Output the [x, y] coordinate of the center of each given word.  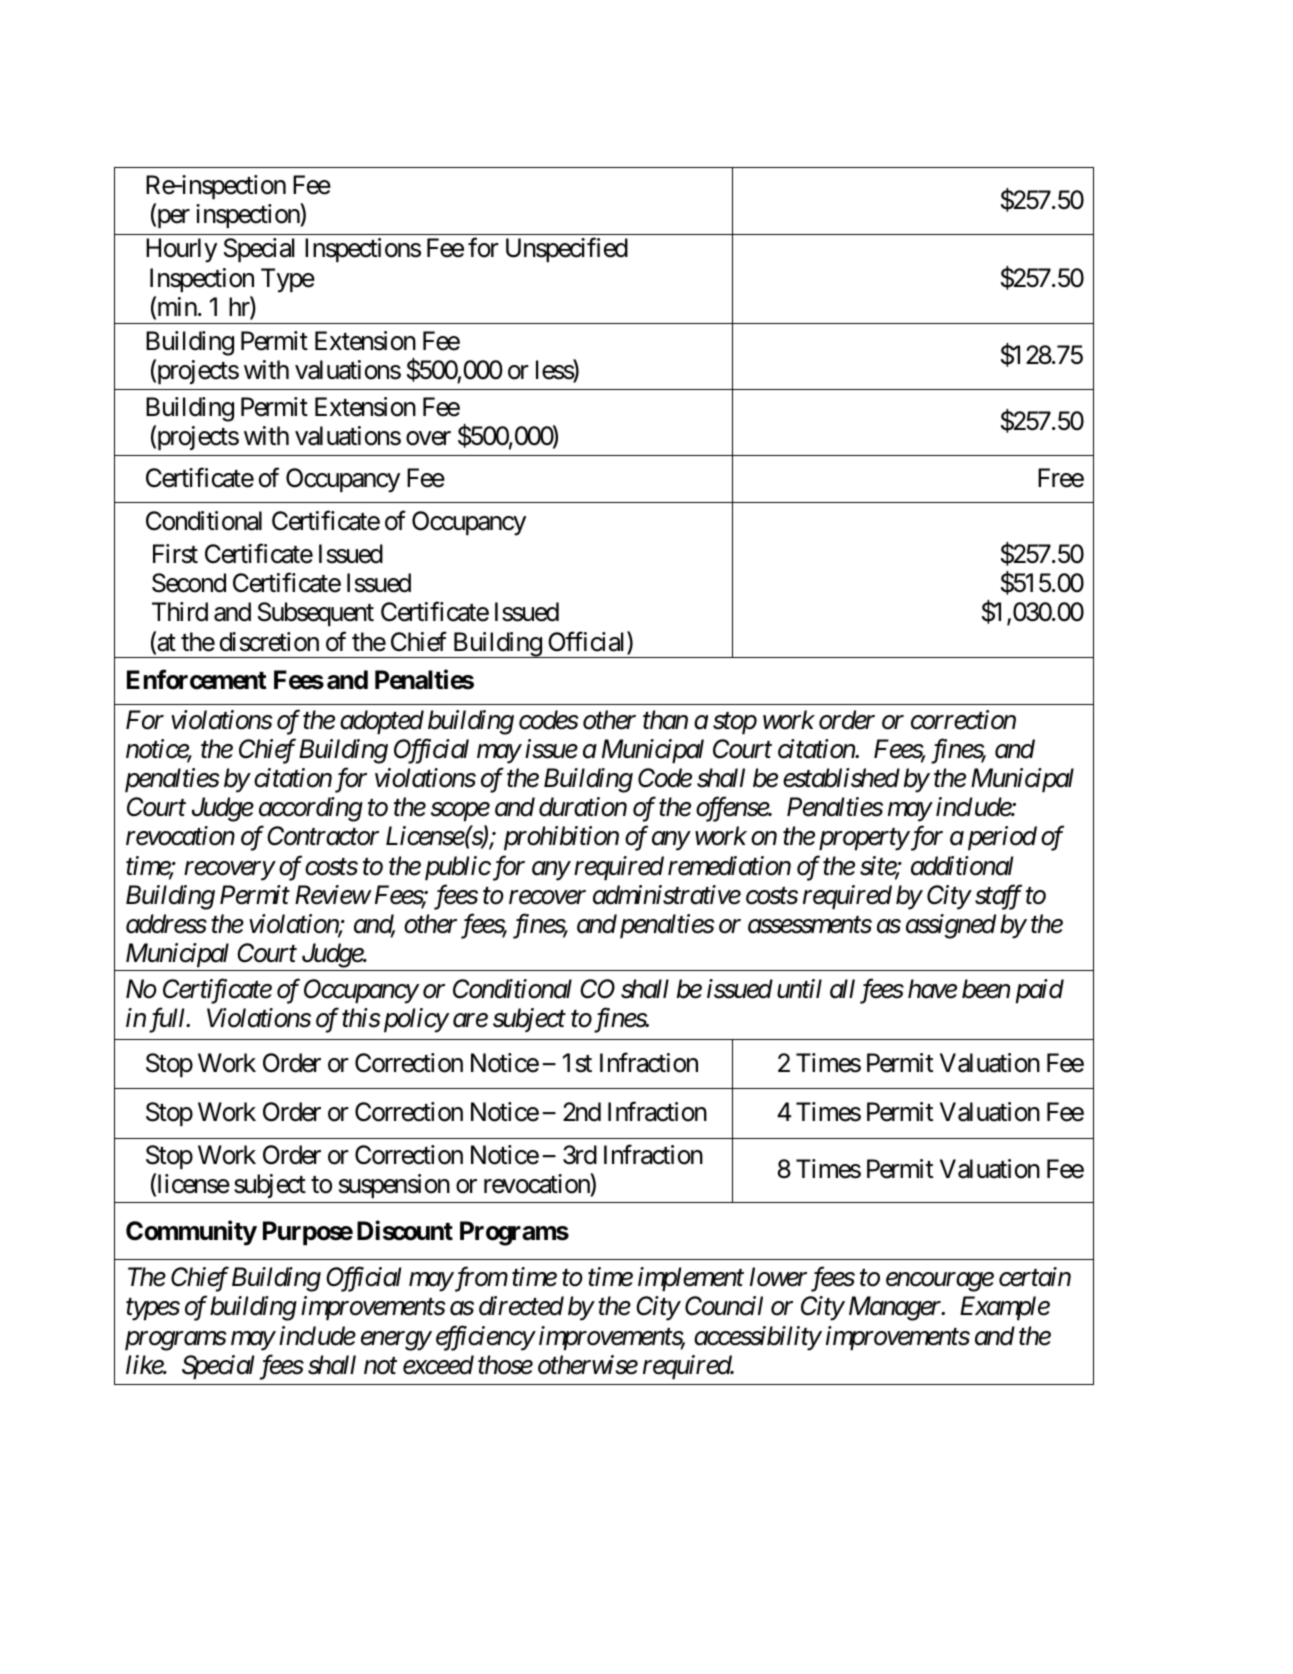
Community [191, 1233]
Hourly [181, 250]
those [505, 1365]
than [665, 720]
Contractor [323, 836]
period [1002, 838]
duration [583, 807]
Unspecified [567, 250]
